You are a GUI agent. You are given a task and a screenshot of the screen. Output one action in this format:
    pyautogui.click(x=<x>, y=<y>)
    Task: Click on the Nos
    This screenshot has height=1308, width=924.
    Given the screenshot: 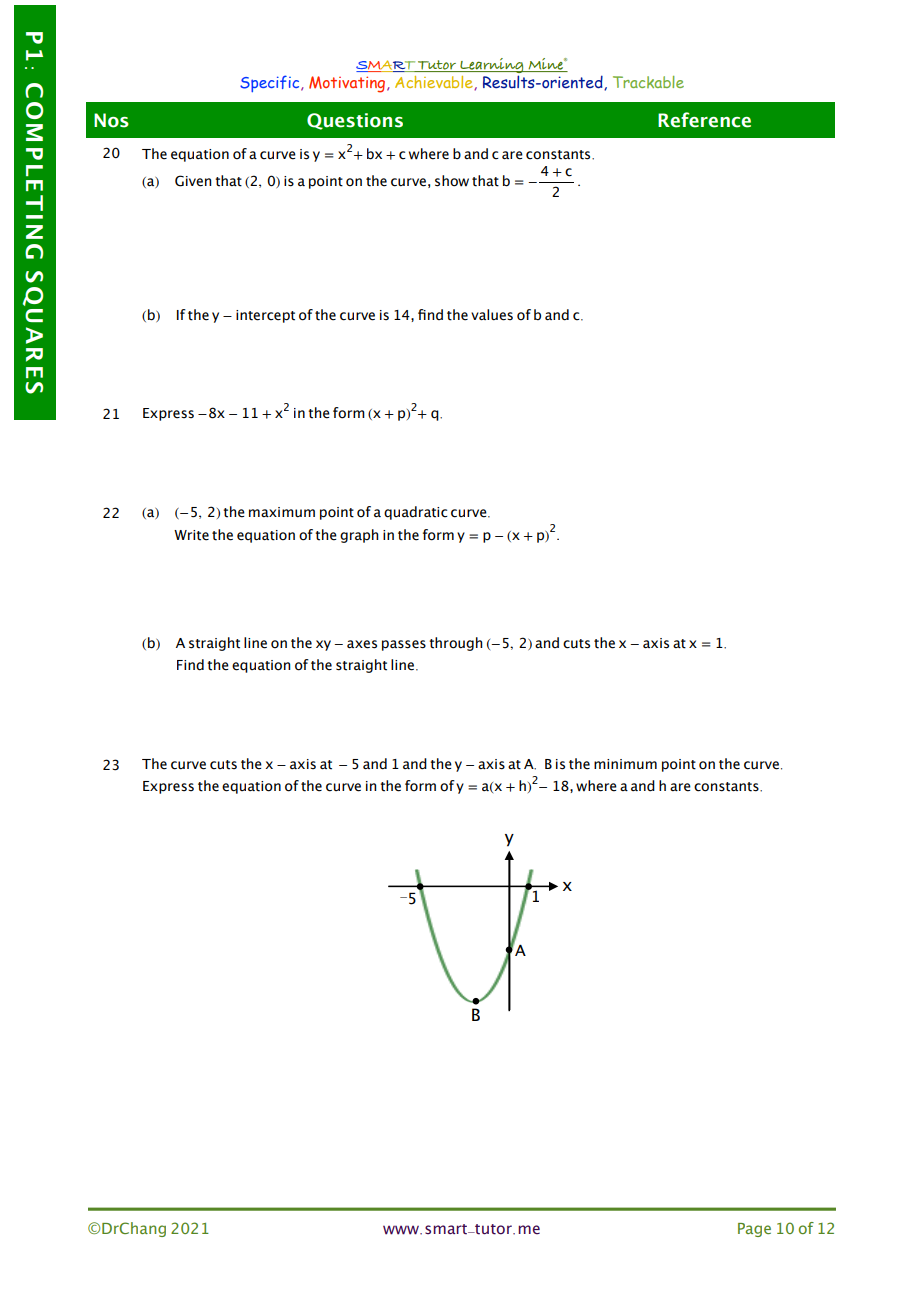 What is the action you would take?
    pyautogui.click(x=111, y=120)
